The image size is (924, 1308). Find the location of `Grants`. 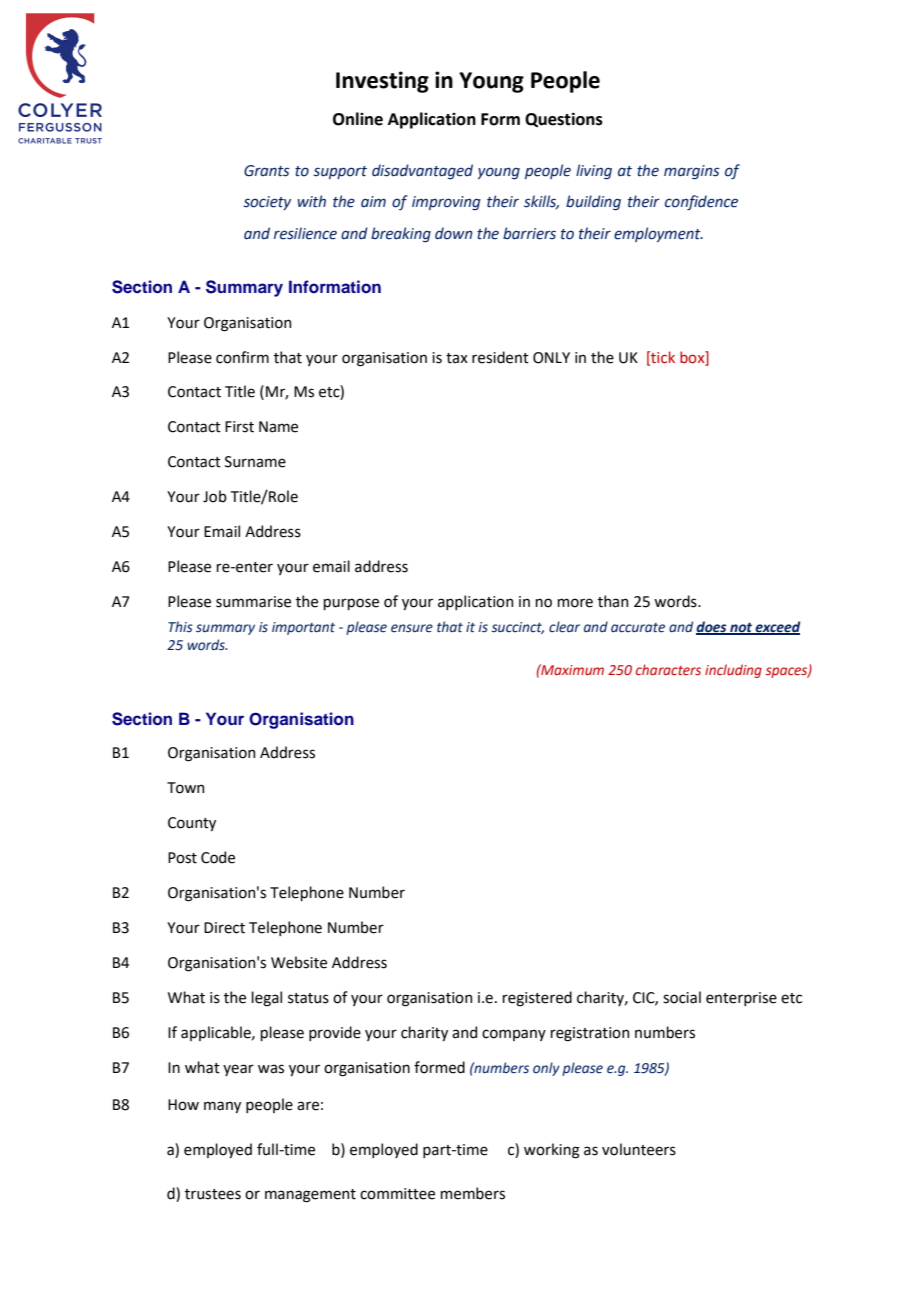

Grants is located at coordinates (267, 171).
